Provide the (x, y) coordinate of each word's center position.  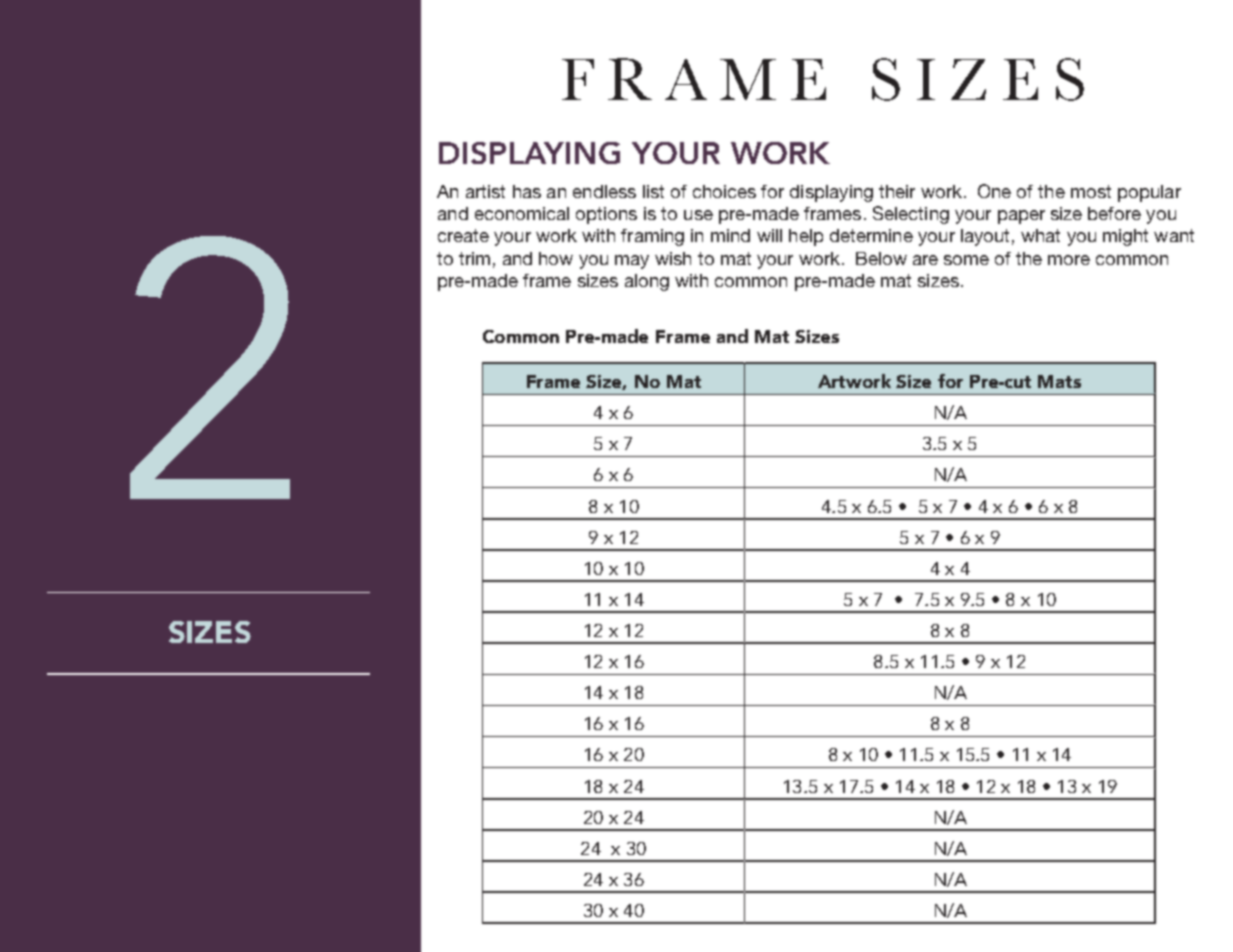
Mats (1059, 381)
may (632, 262)
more (1069, 260)
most (1091, 191)
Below (881, 258)
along (647, 282)
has (527, 191)
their (897, 191)
